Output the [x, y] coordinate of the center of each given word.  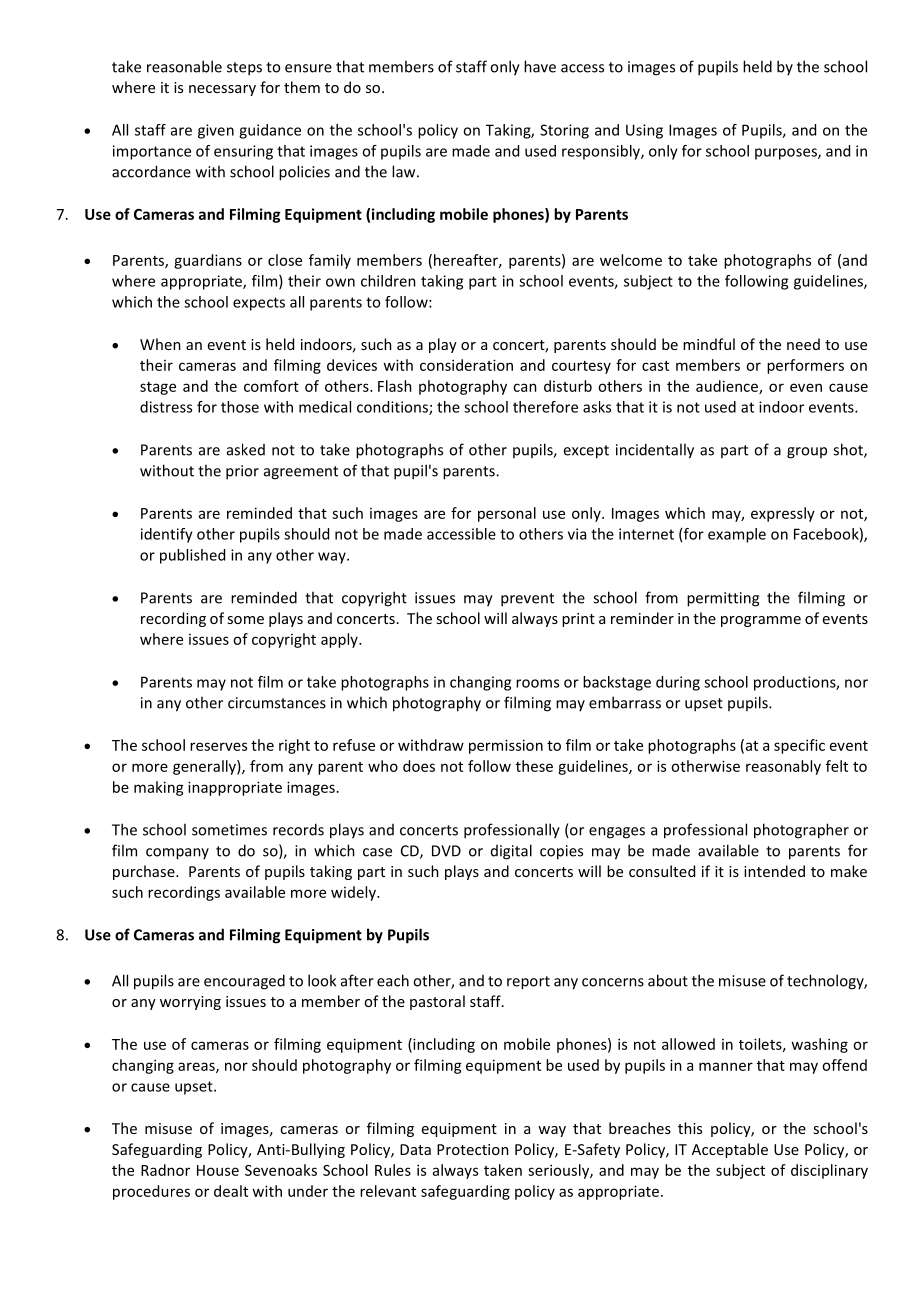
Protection [473, 1149]
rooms [537, 683]
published [192, 556]
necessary [222, 90]
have [540, 66]
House [218, 1170]
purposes [787, 154]
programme [761, 621]
